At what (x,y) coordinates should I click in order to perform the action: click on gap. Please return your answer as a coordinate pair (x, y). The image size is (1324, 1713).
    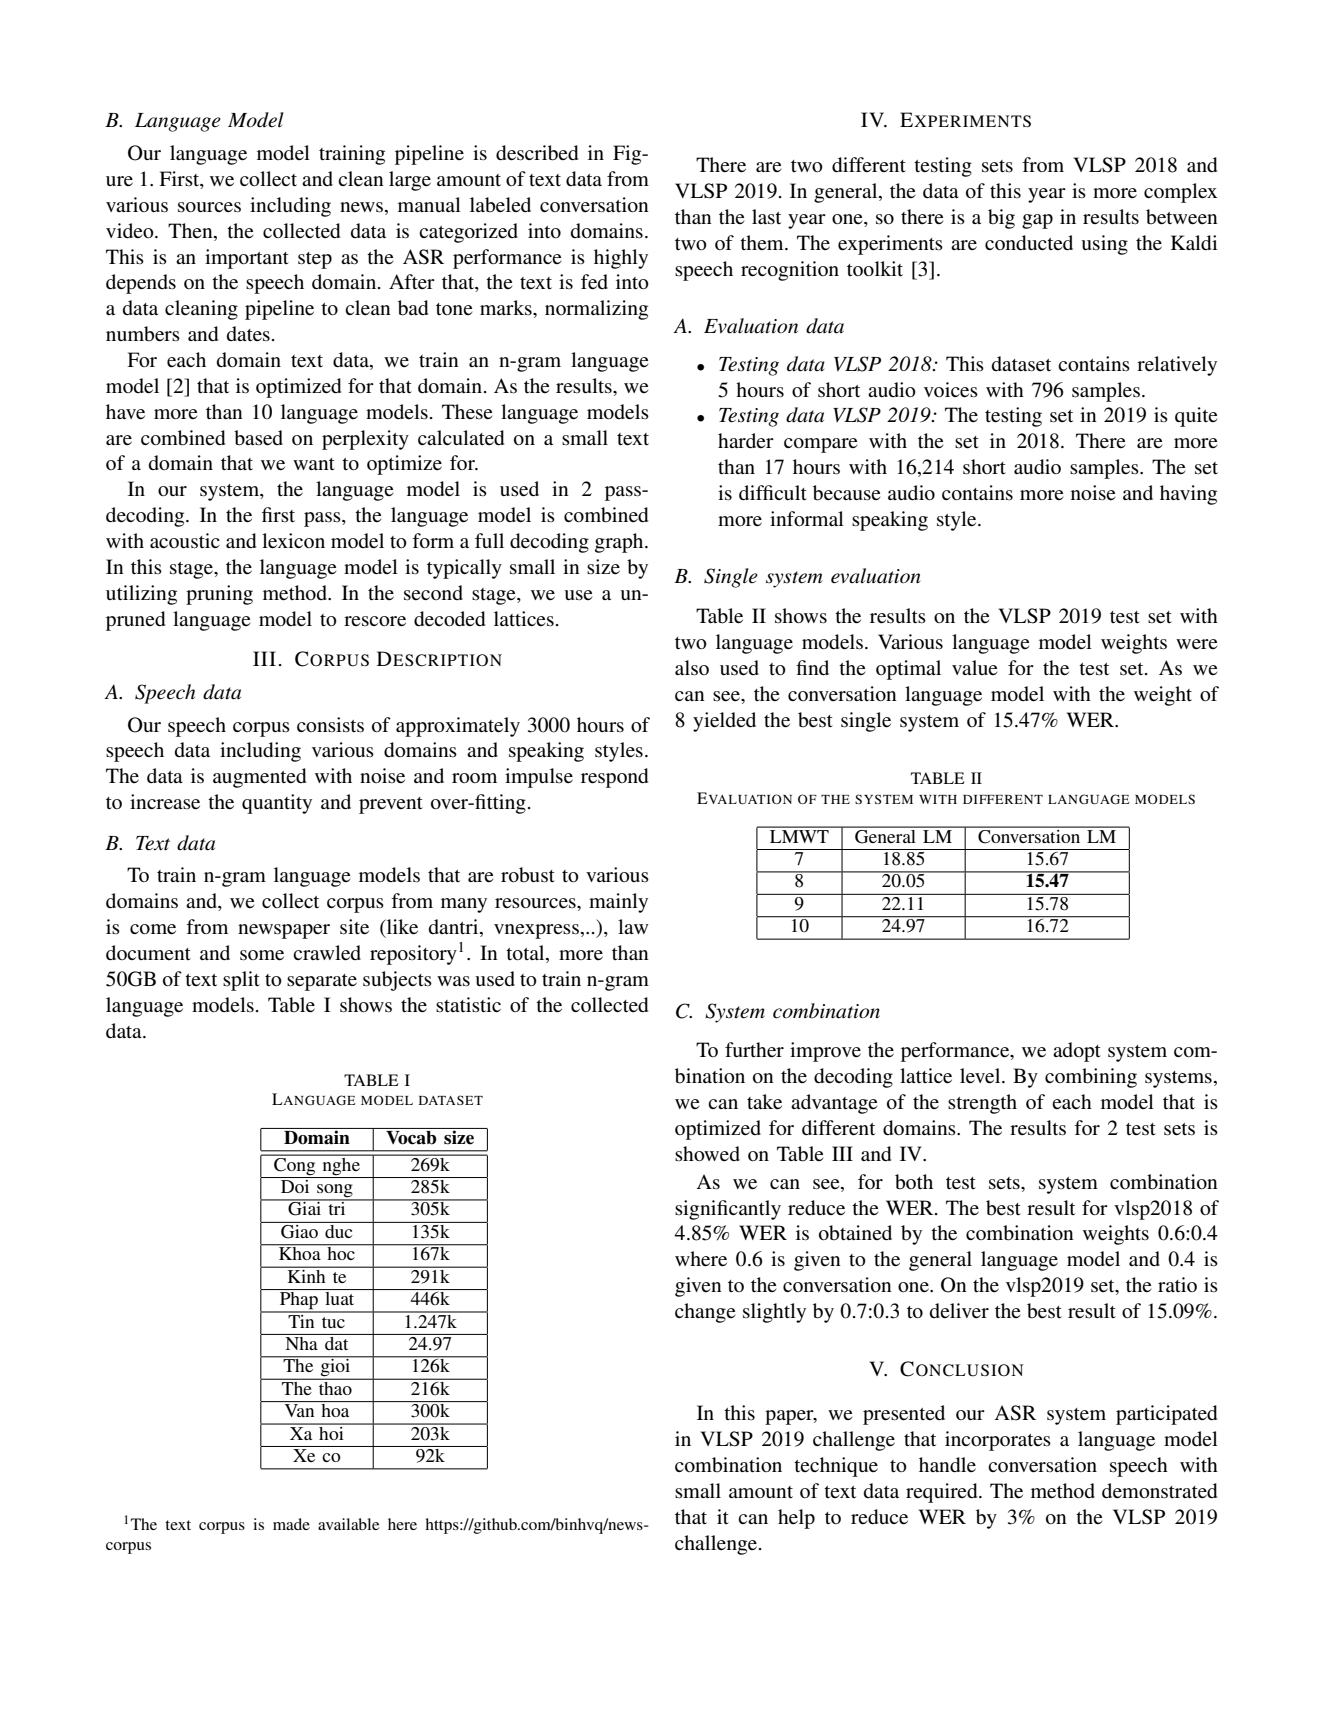
    Looking at the image, I should click on (1037, 221).
